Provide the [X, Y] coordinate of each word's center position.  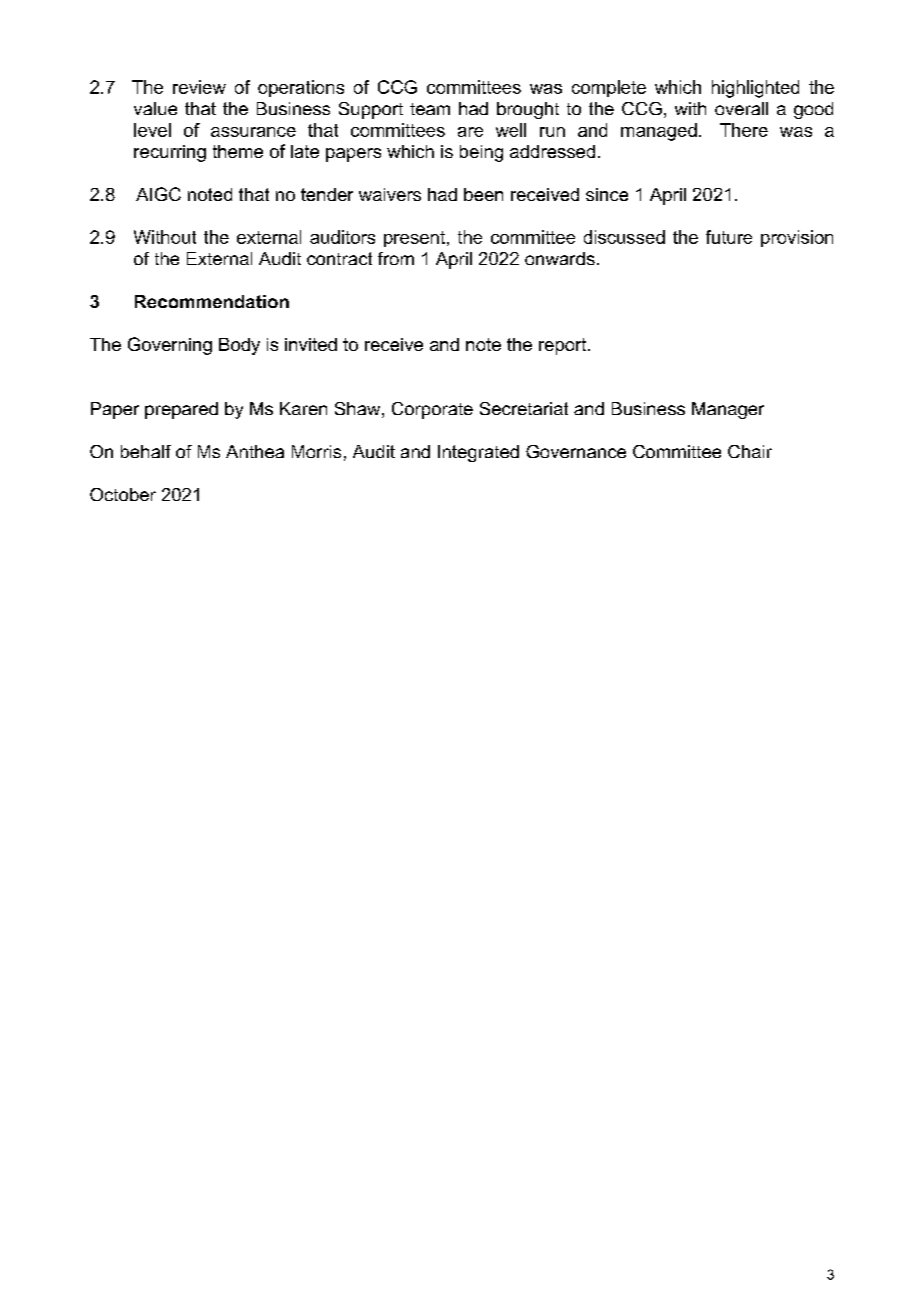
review [199, 87]
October [123, 494]
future [729, 237]
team [430, 109]
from [396, 258]
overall [741, 108]
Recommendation [212, 301]
